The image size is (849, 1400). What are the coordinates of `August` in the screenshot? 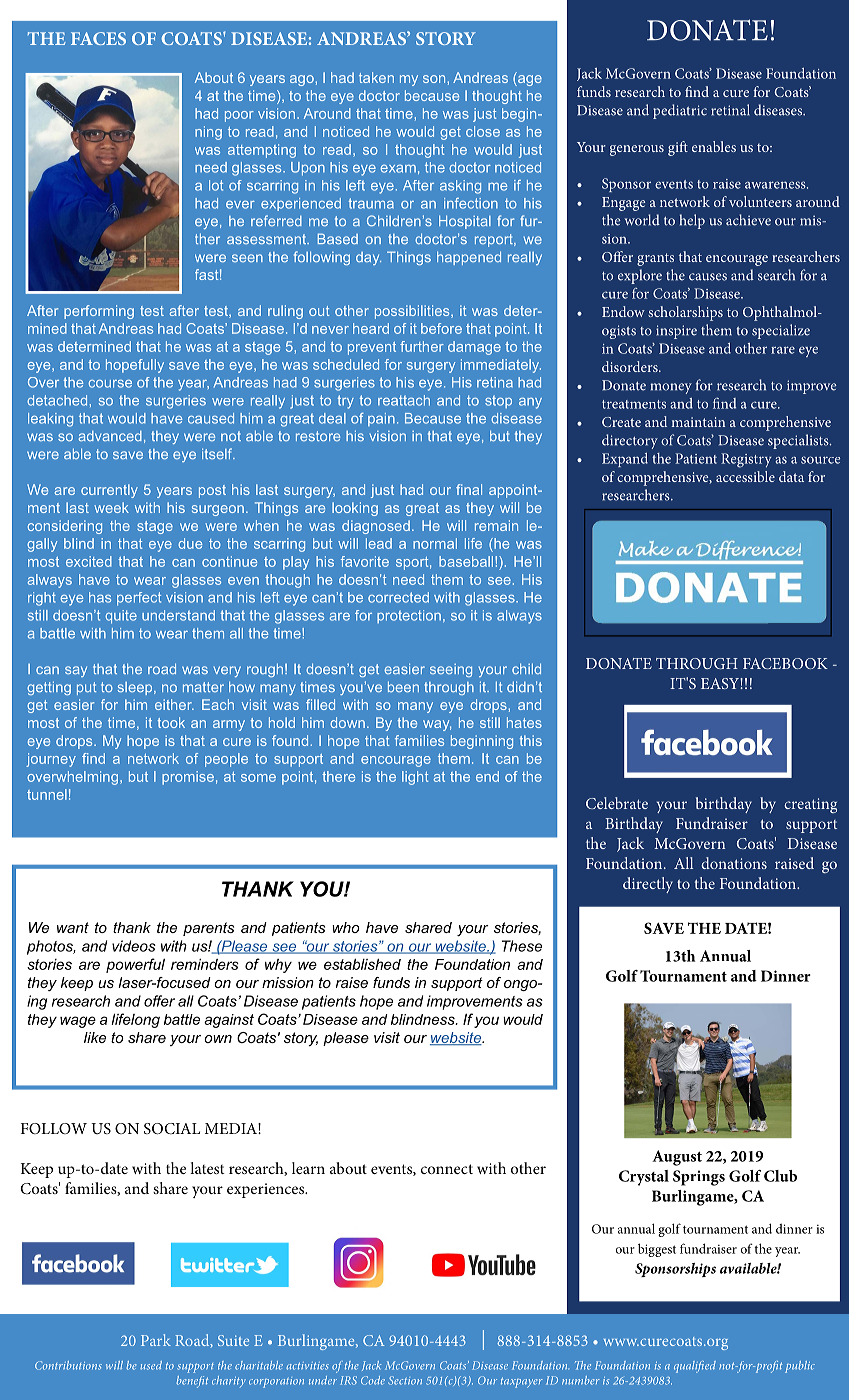 It's located at (677, 1158).
